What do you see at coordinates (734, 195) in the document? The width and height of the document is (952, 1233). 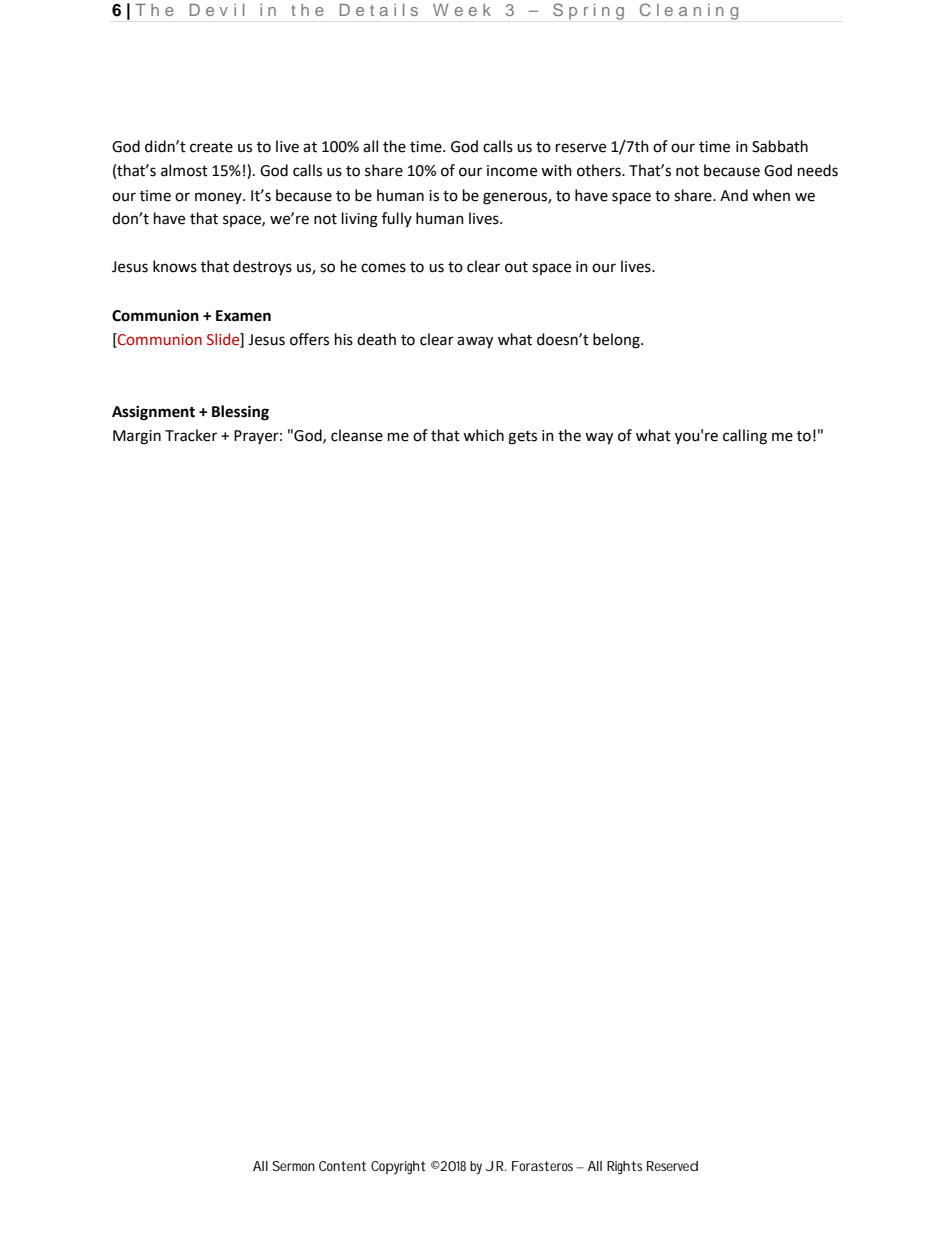 I see `And` at bounding box center [734, 195].
